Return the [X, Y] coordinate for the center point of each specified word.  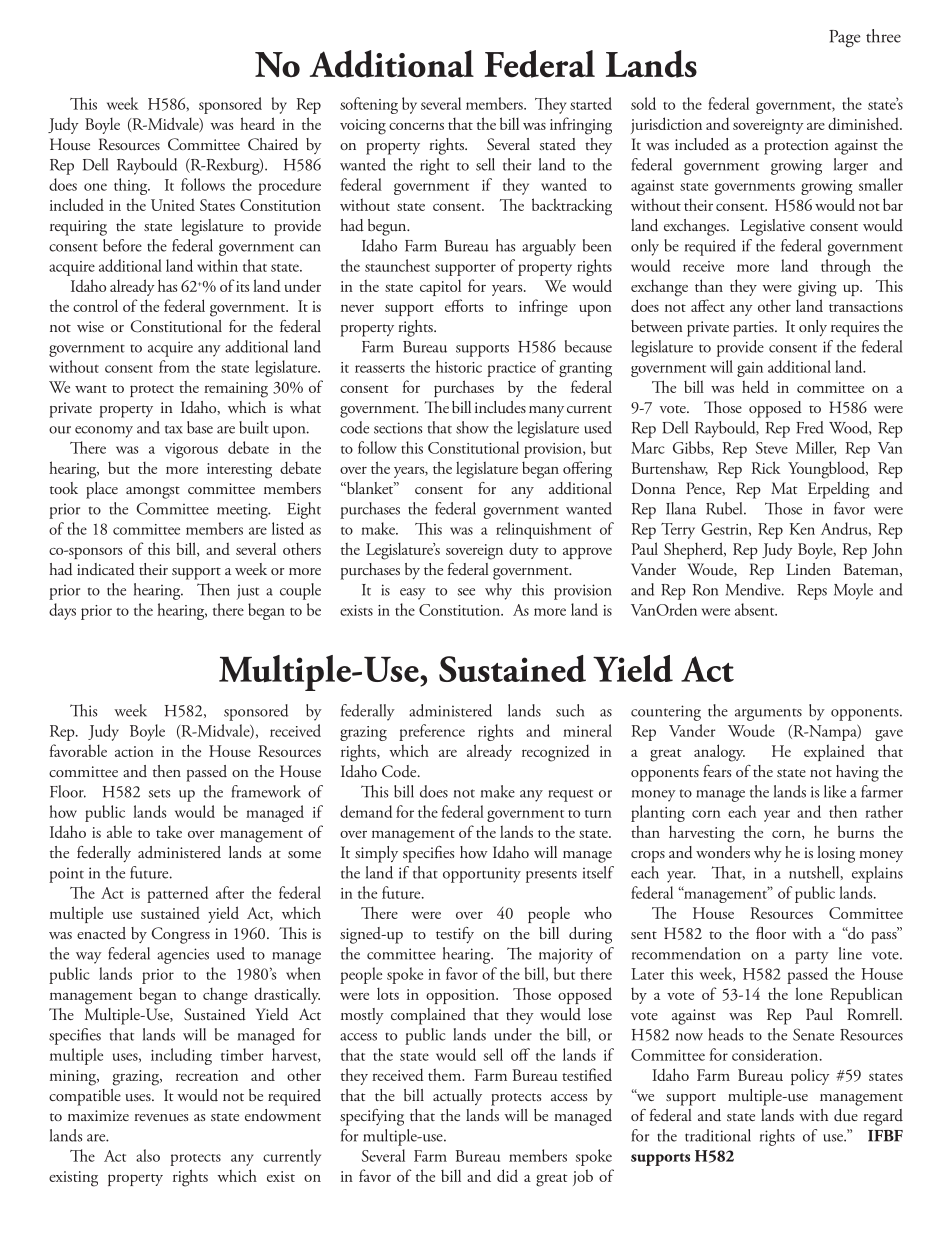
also [148, 1155]
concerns [416, 126]
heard [257, 123]
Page [845, 39]
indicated [106, 569]
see [466, 592]
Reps [812, 592]
